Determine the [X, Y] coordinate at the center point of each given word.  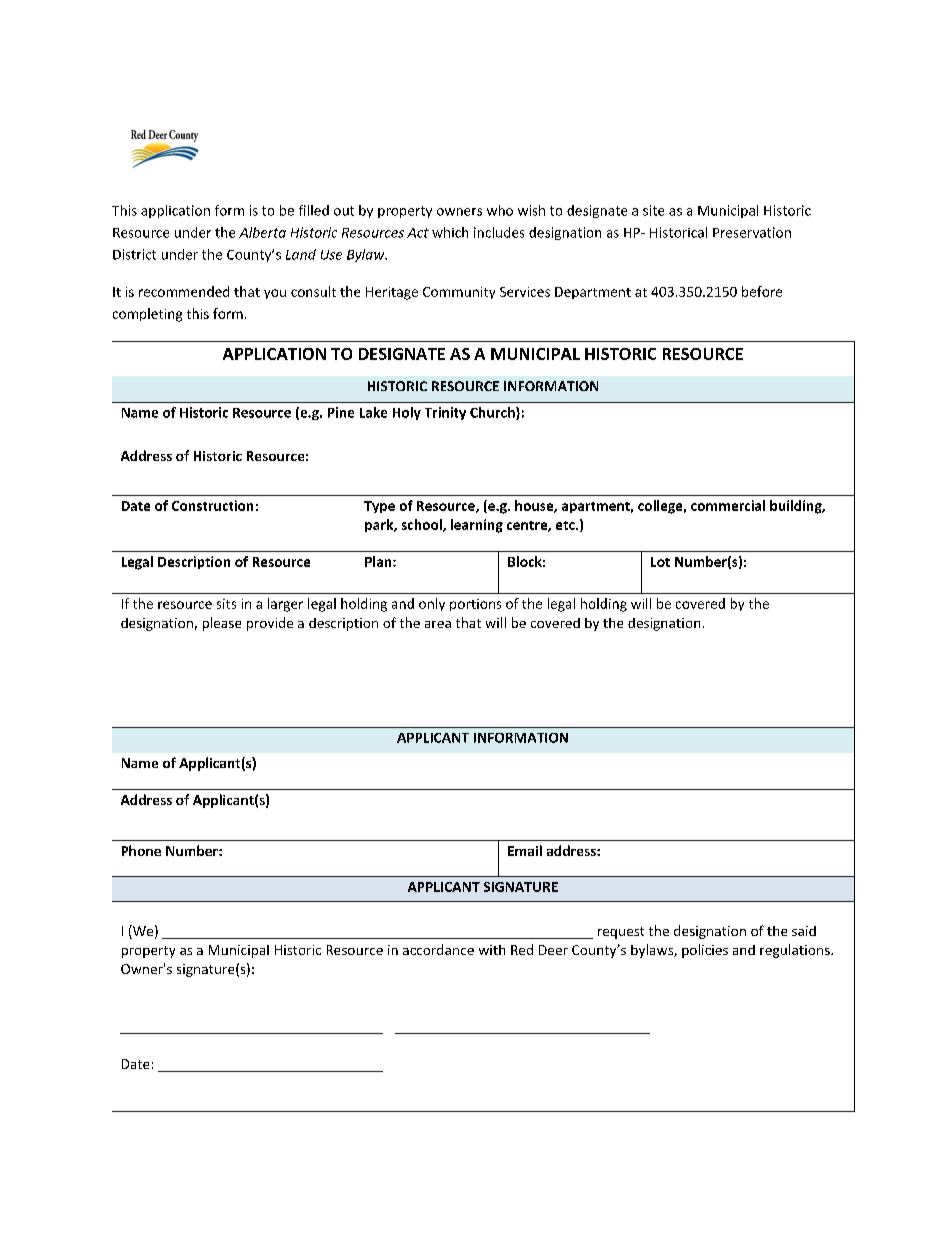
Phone [141, 850]
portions [475, 605]
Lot [660, 562]
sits [226, 604]
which [450, 232]
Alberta [262, 232]
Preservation [752, 232]
